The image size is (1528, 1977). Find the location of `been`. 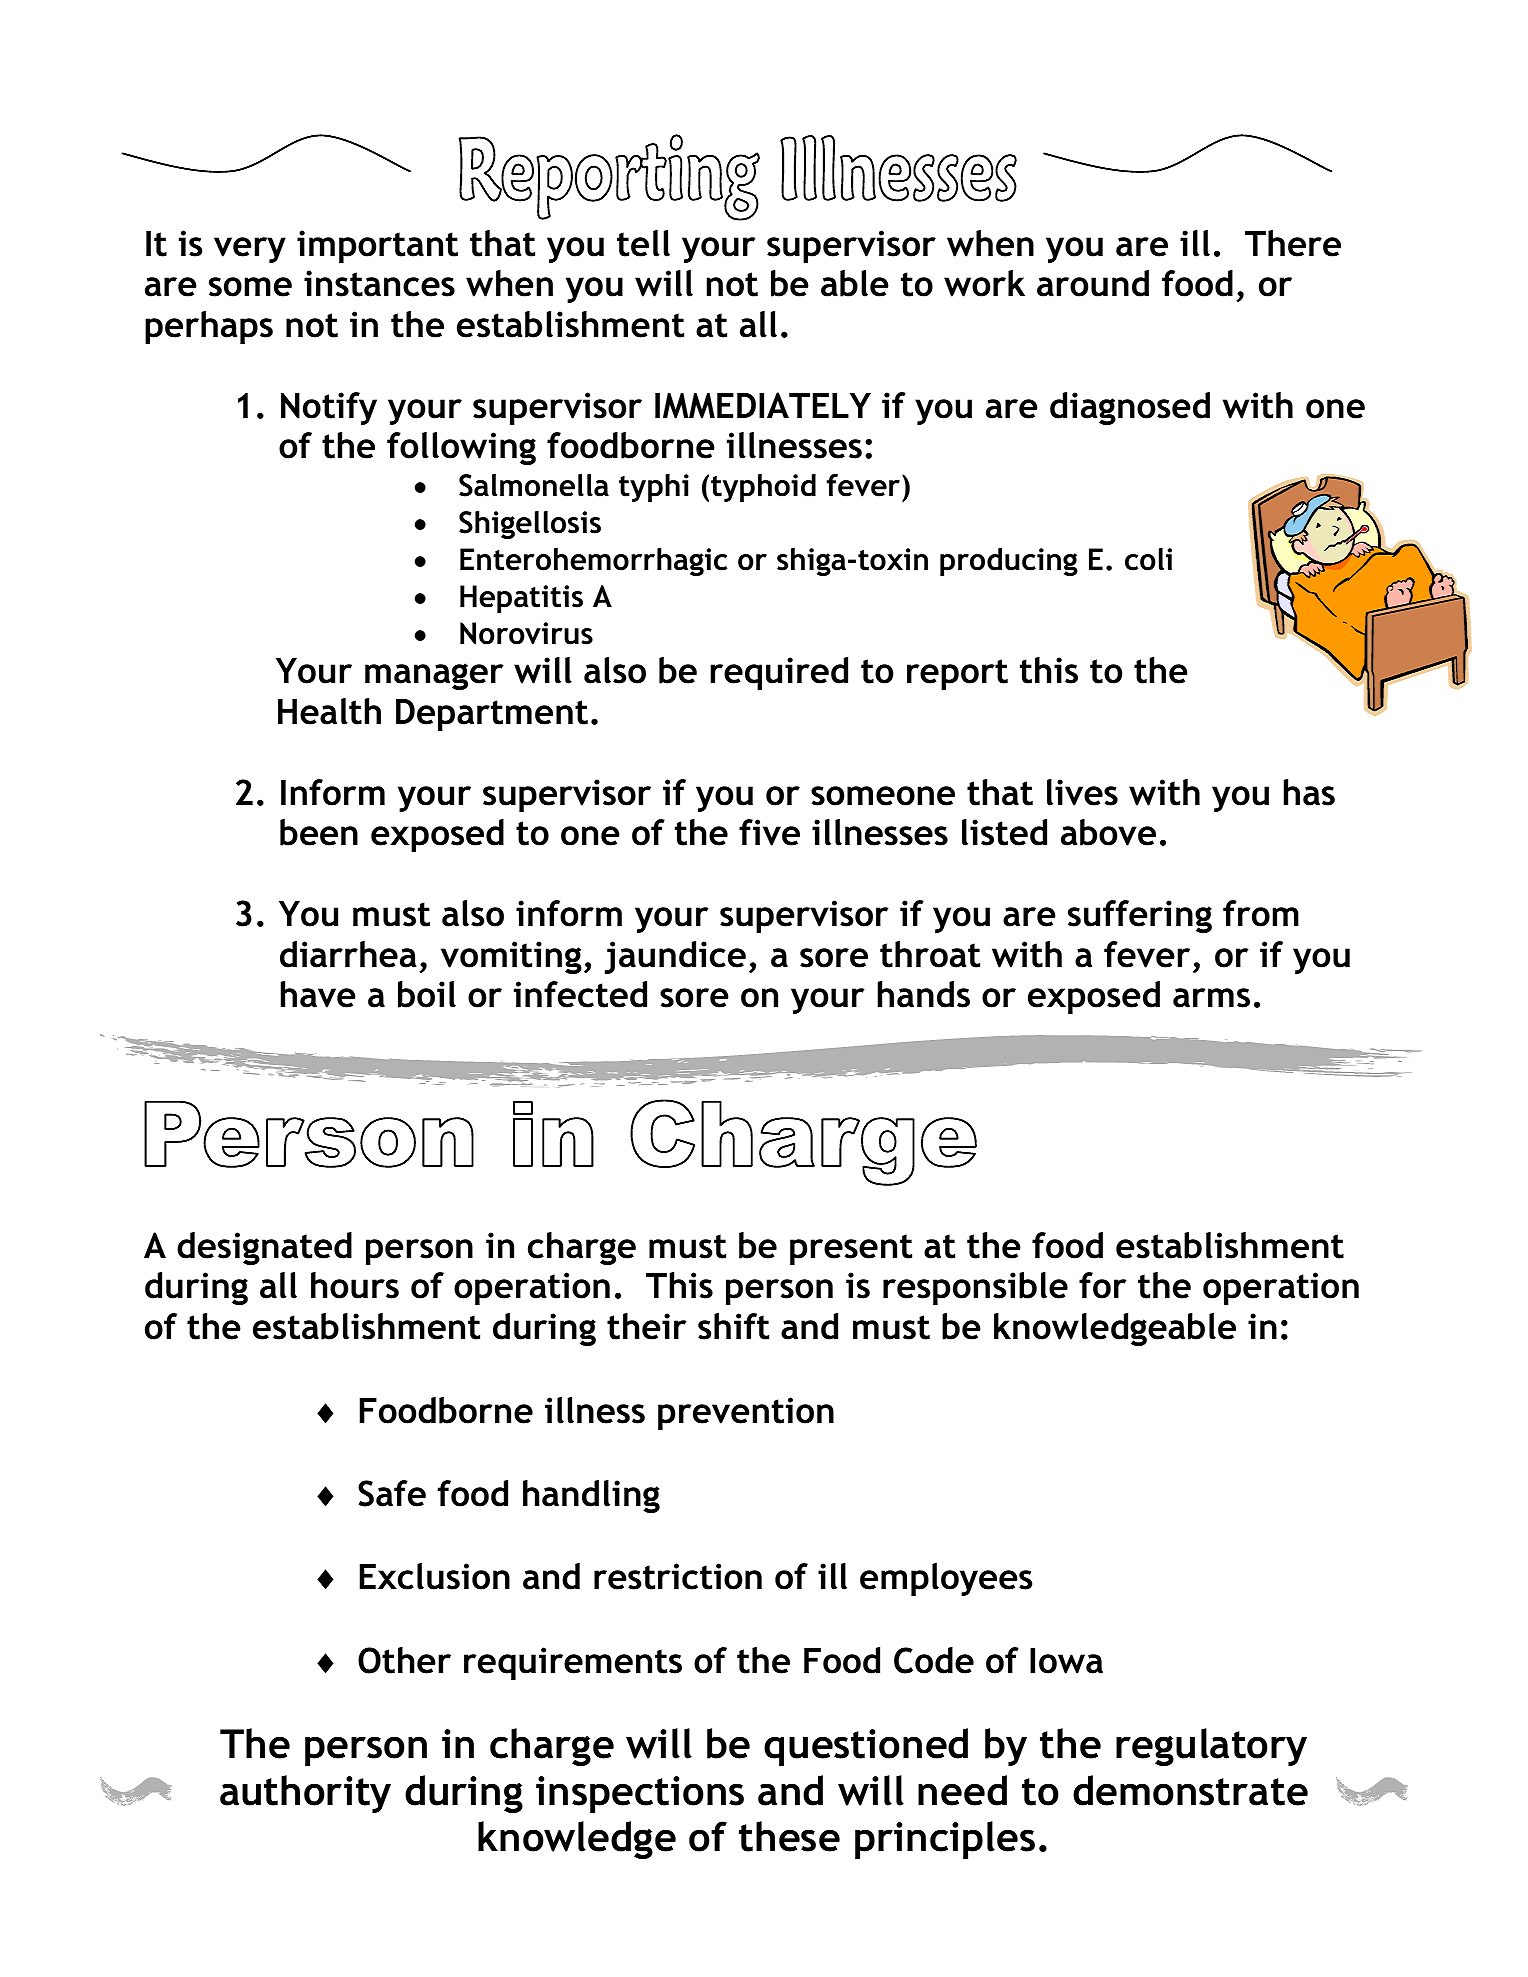

been is located at coordinates (319, 832).
